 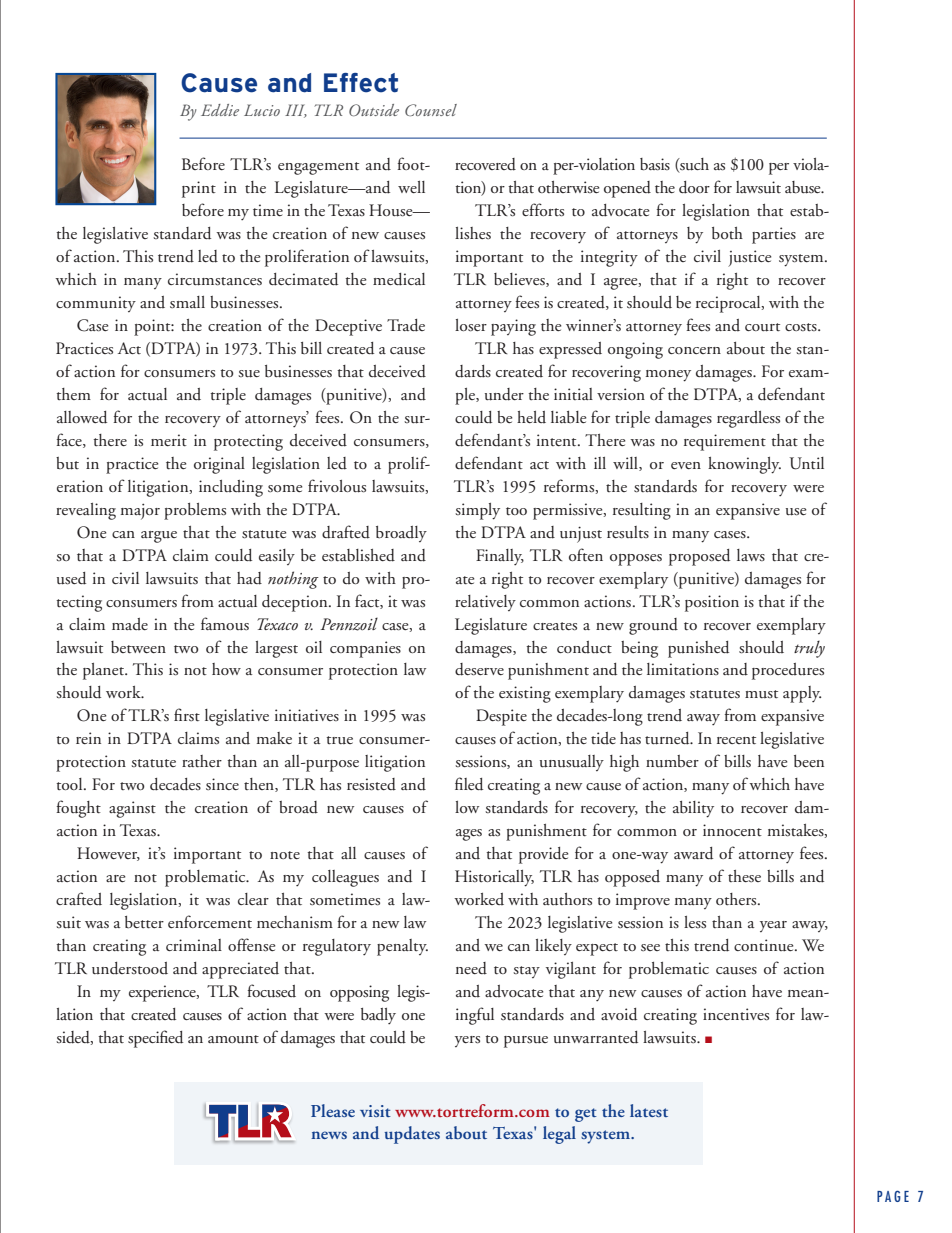 I want to click on truly, so click(x=809, y=649).
